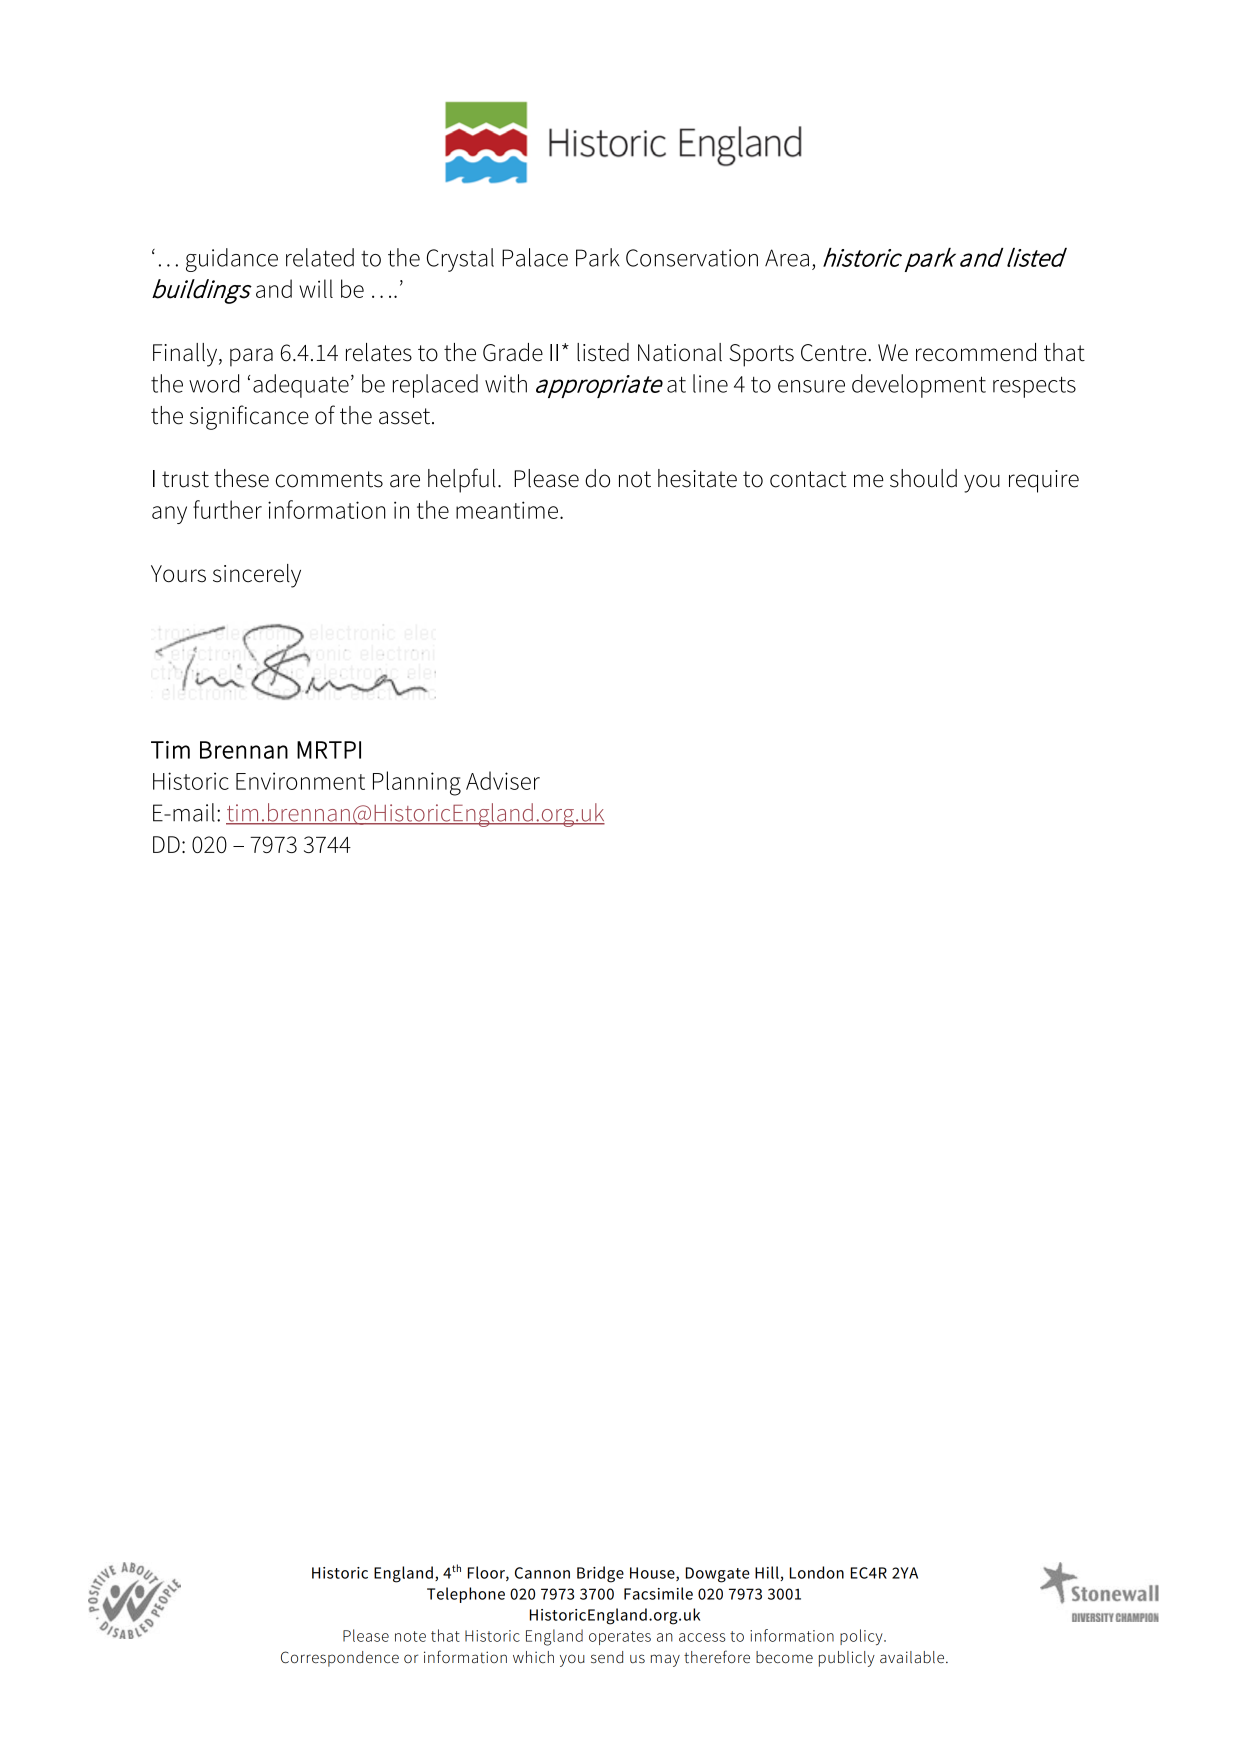 This image has height=1762, width=1246. Describe the element at coordinates (300, 781) in the image. I see `Environment` at that location.
